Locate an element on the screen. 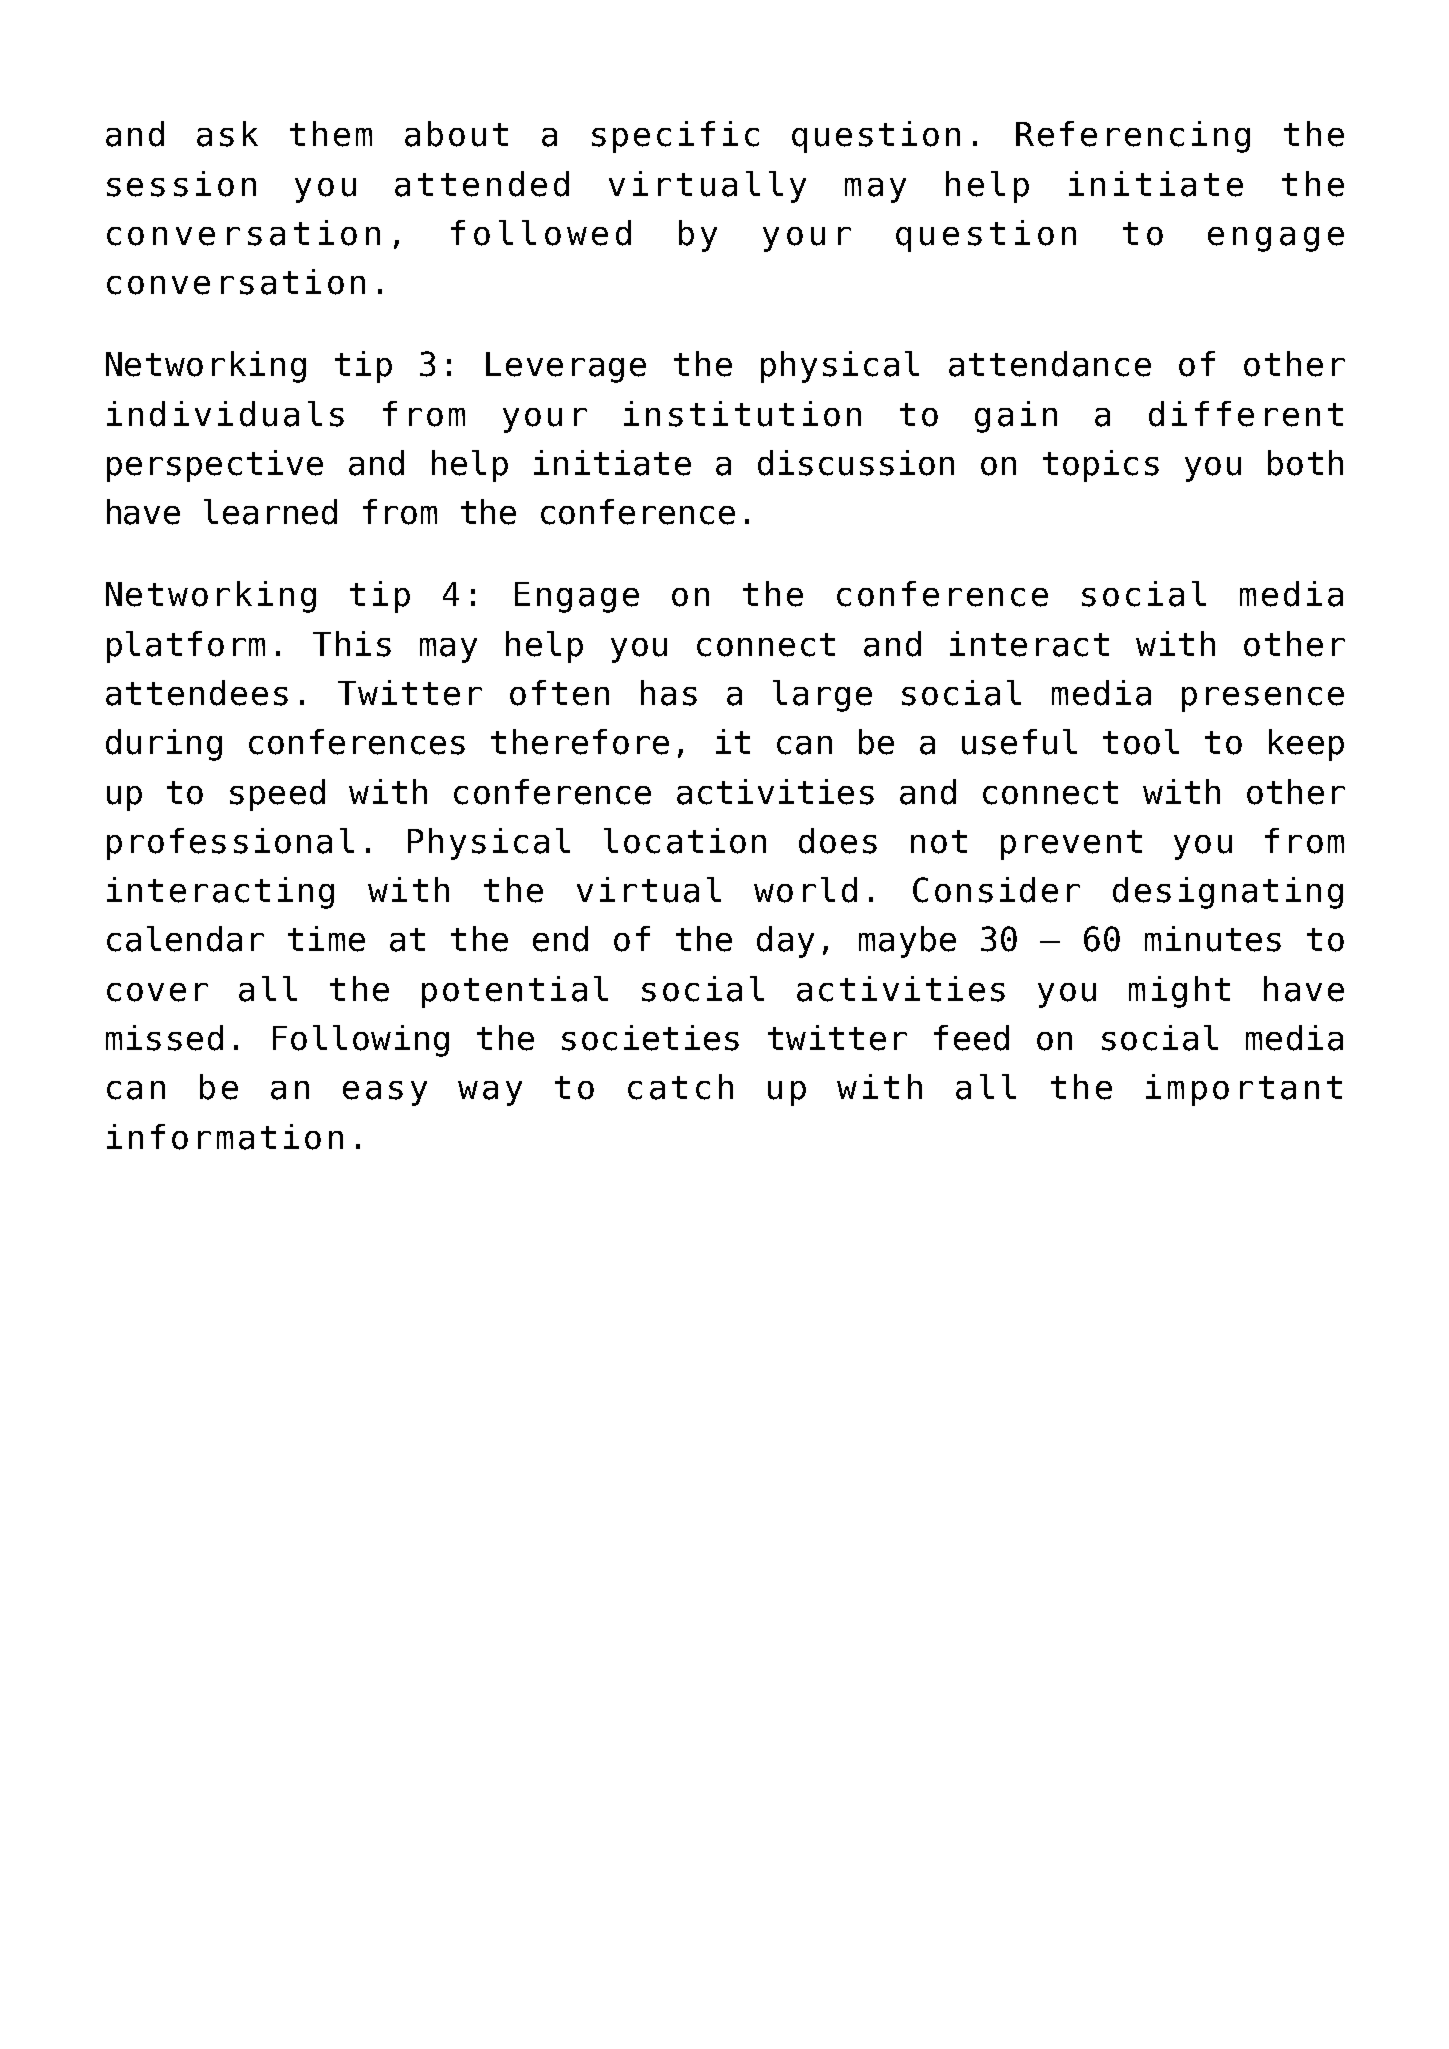 The height and width of the screenshot is (2049, 1449). them is located at coordinates (331, 134).
